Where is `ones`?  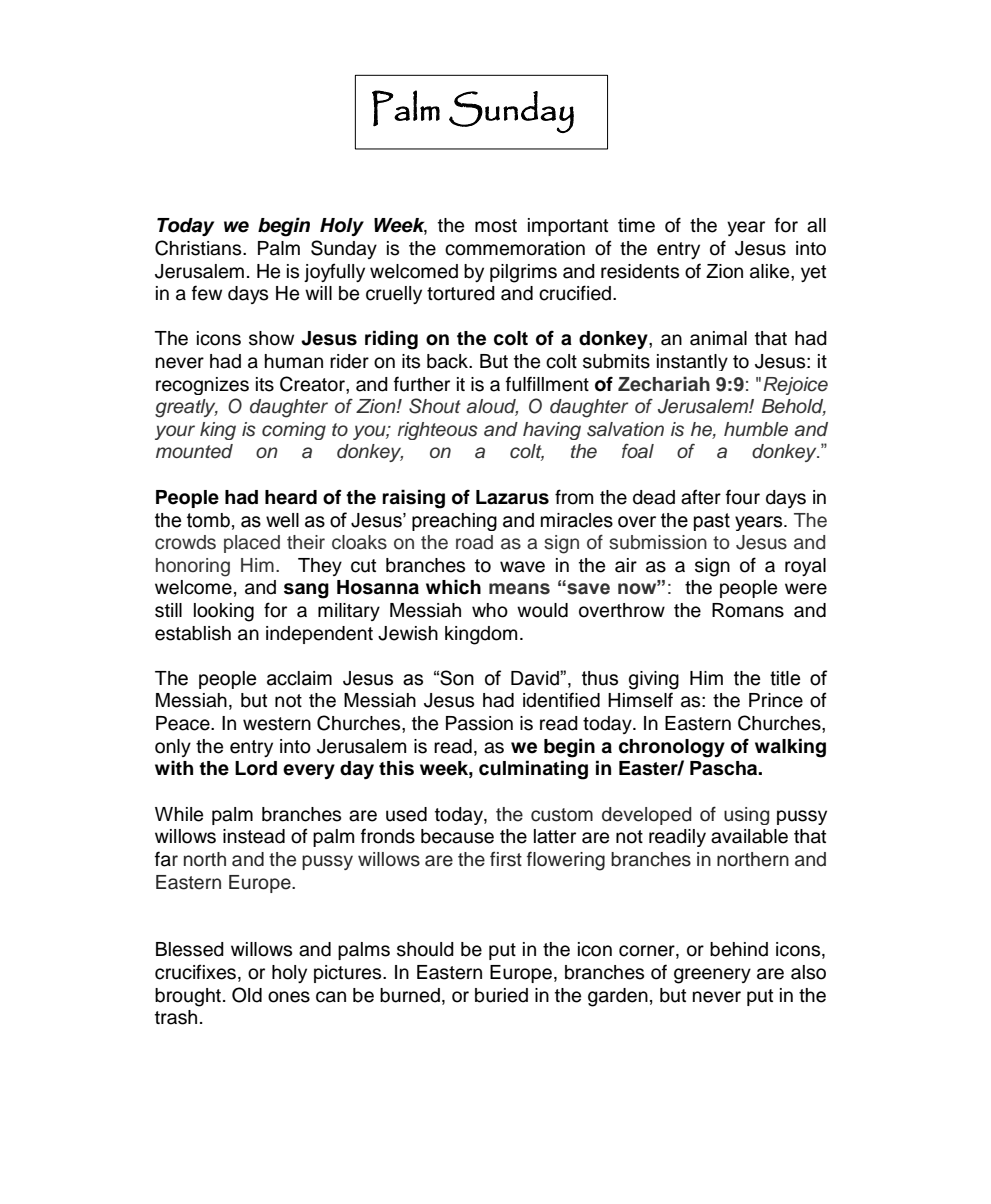 ones is located at coordinates (289, 997).
